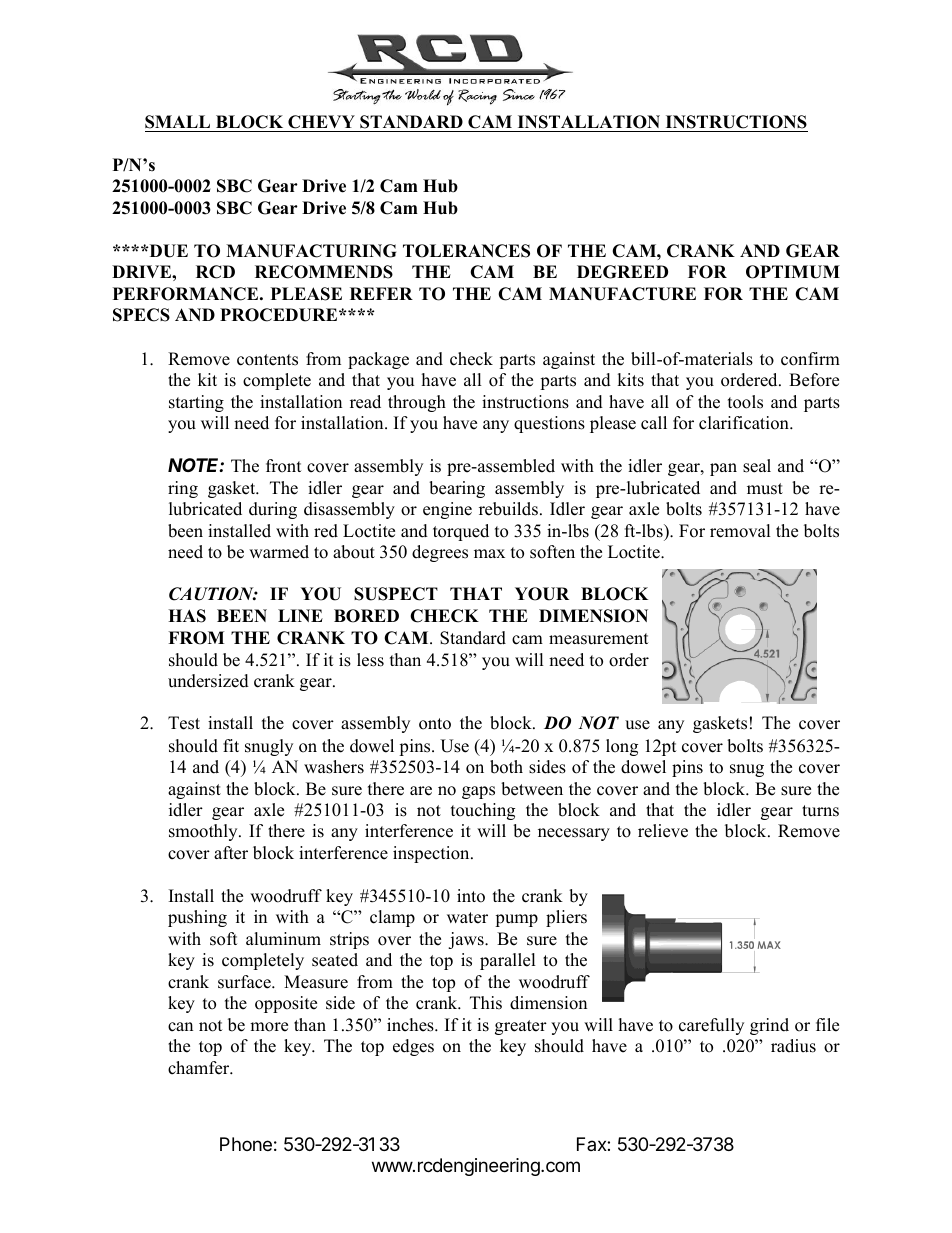 Image resolution: width=952 pixels, height=1233 pixels. I want to click on Phone, so click(246, 1144).
